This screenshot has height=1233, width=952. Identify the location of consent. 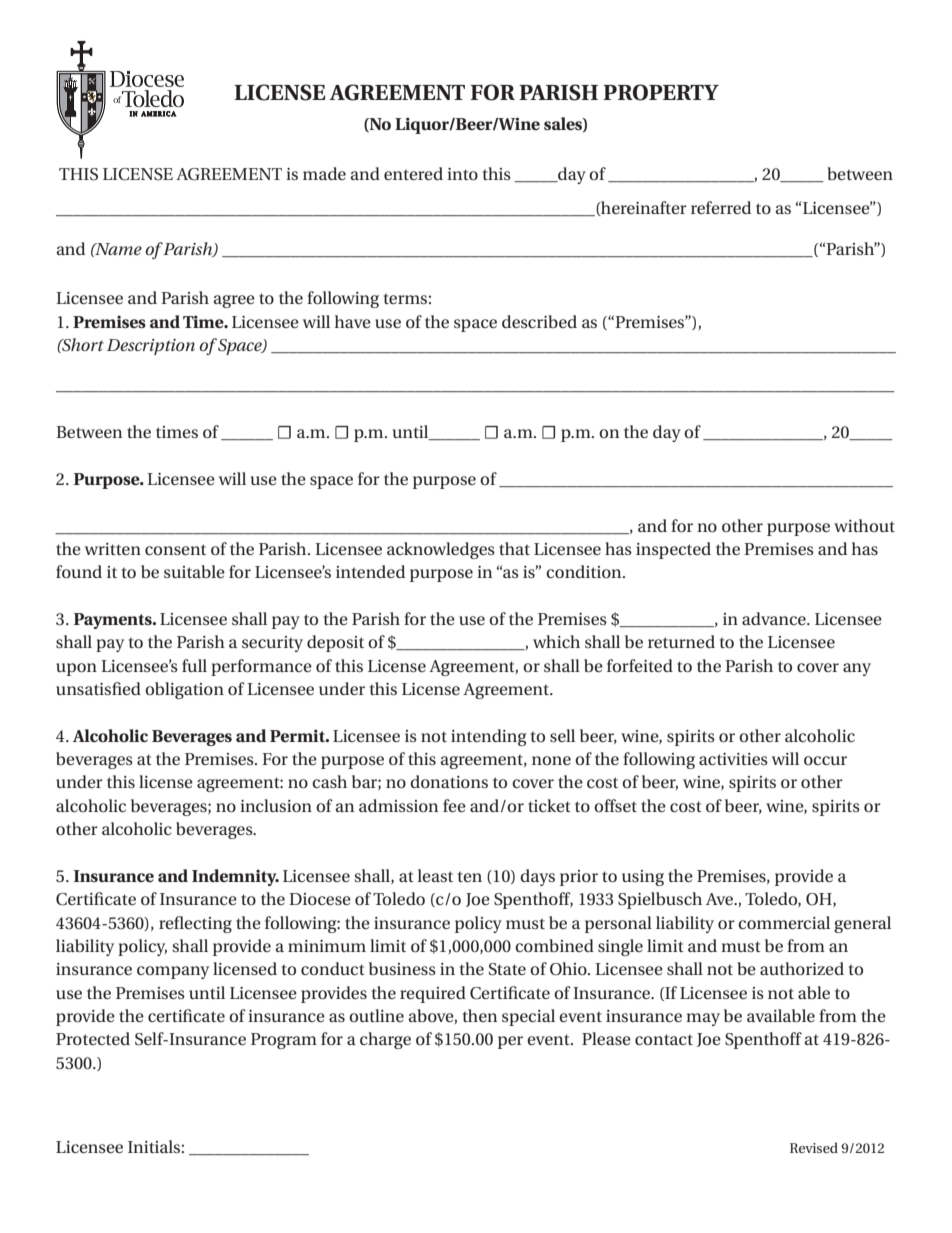
(175, 549).
